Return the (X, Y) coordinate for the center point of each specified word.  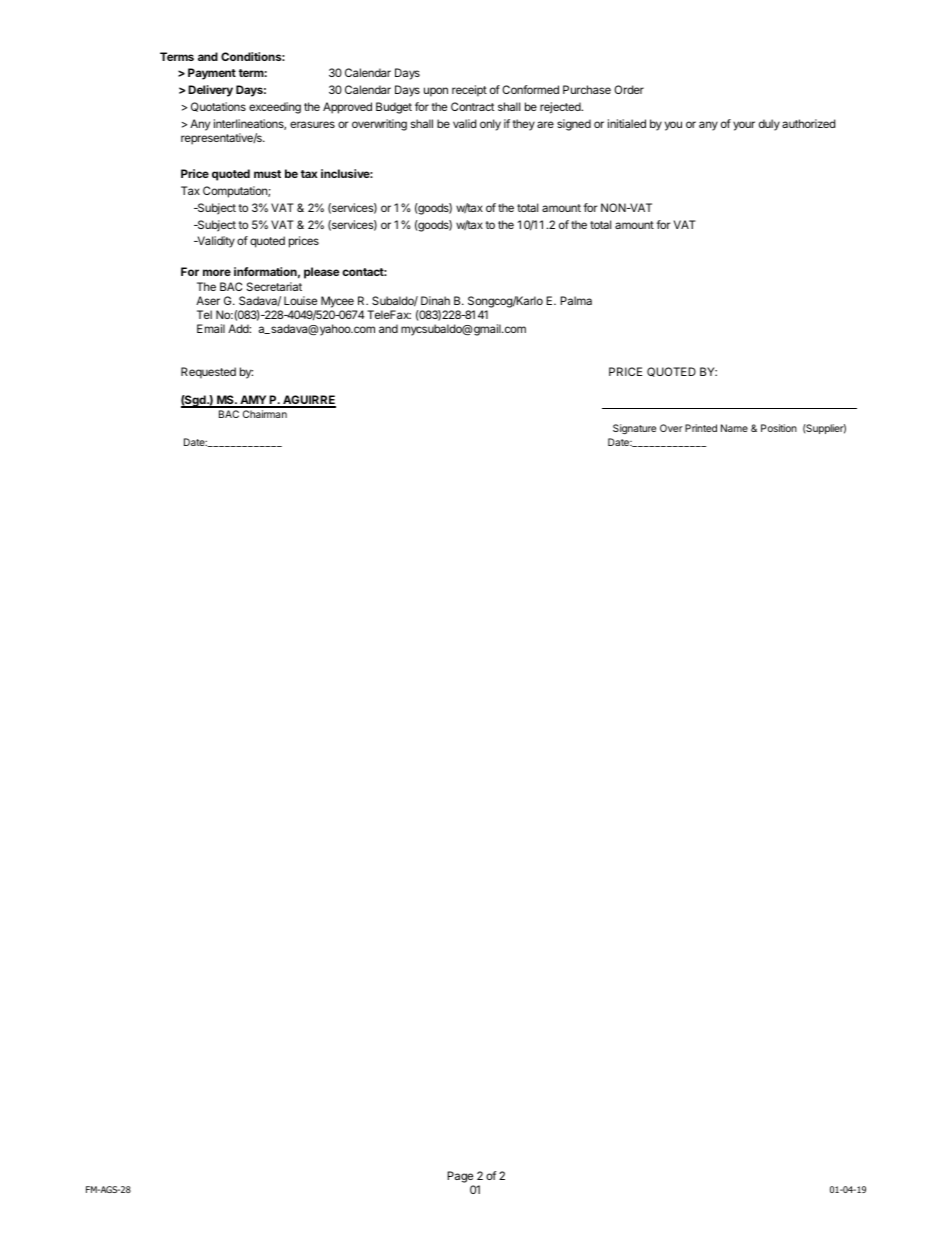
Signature (634, 429)
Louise (300, 300)
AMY (253, 401)
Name (734, 428)
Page (460, 1177)
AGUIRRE (308, 401)
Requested (208, 373)
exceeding (275, 108)
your (744, 126)
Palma (576, 300)
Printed (701, 428)
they (523, 125)
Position (779, 428)
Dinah (435, 300)
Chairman (265, 414)
